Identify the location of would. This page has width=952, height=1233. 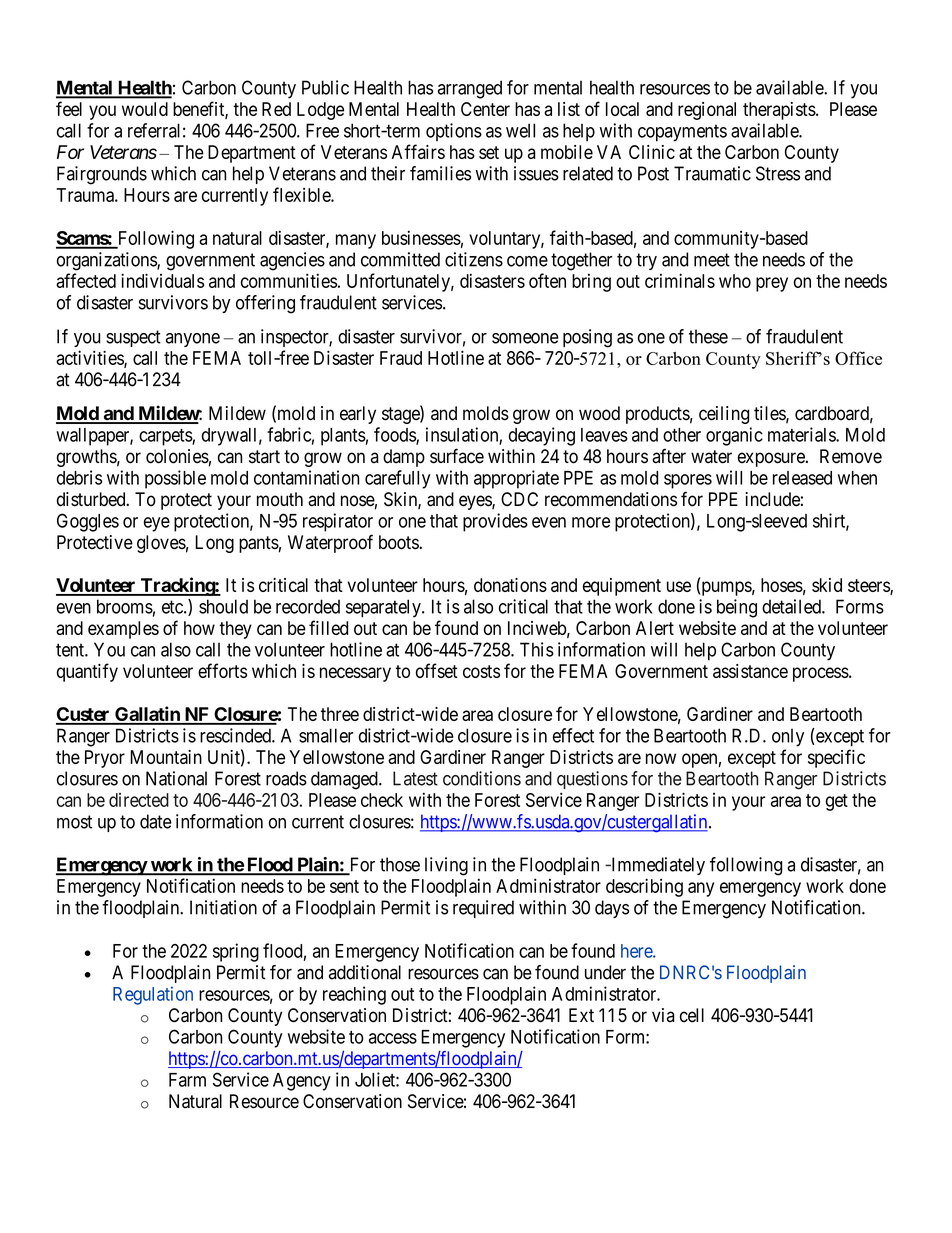
(145, 109).
